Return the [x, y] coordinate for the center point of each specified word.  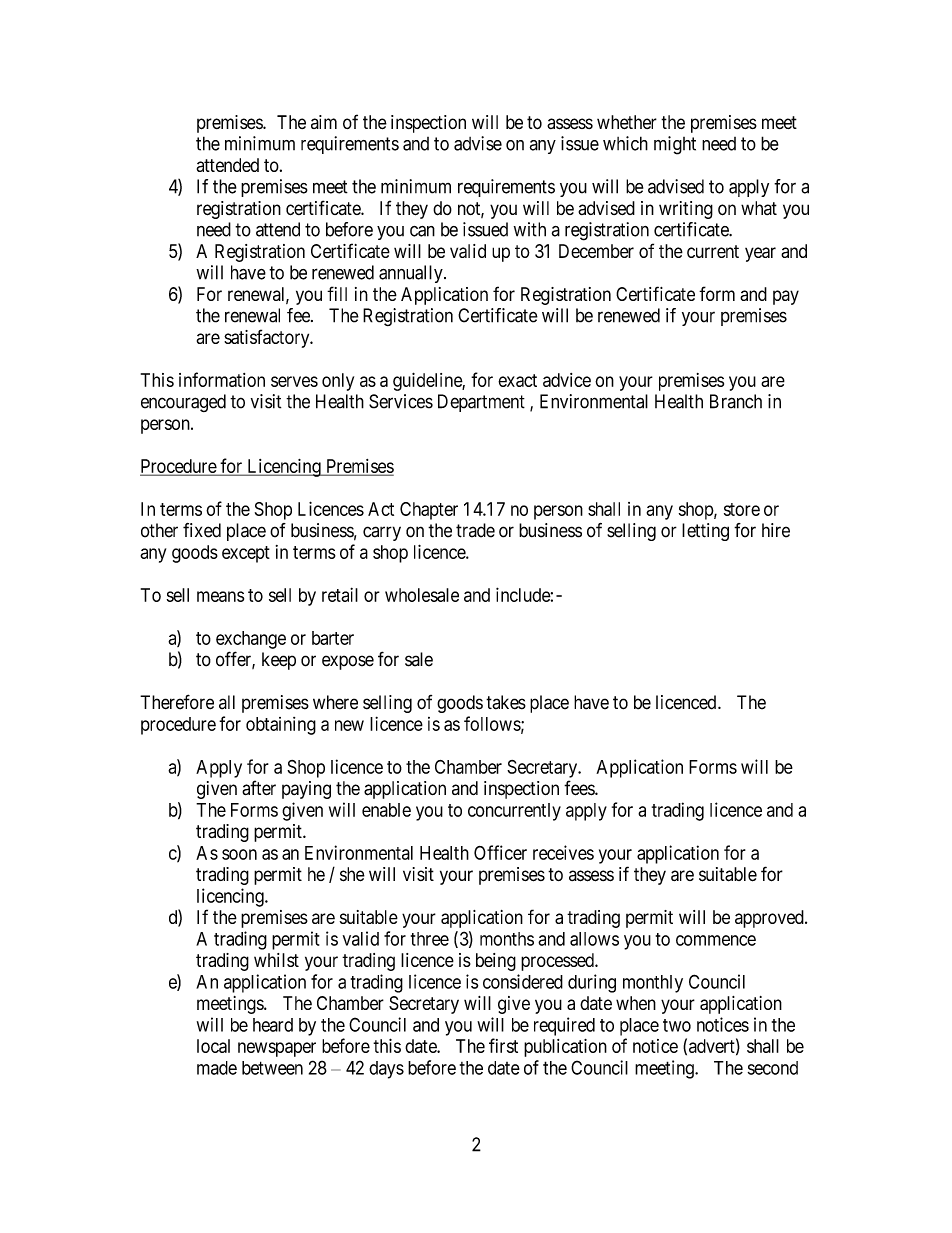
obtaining [281, 726]
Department [481, 403]
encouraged [183, 403]
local [213, 1046]
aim [324, 122]
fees [580, 788]
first [503, 1045]
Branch [736, 401]
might [675, 145]
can [422, 231]
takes [506, 702]
